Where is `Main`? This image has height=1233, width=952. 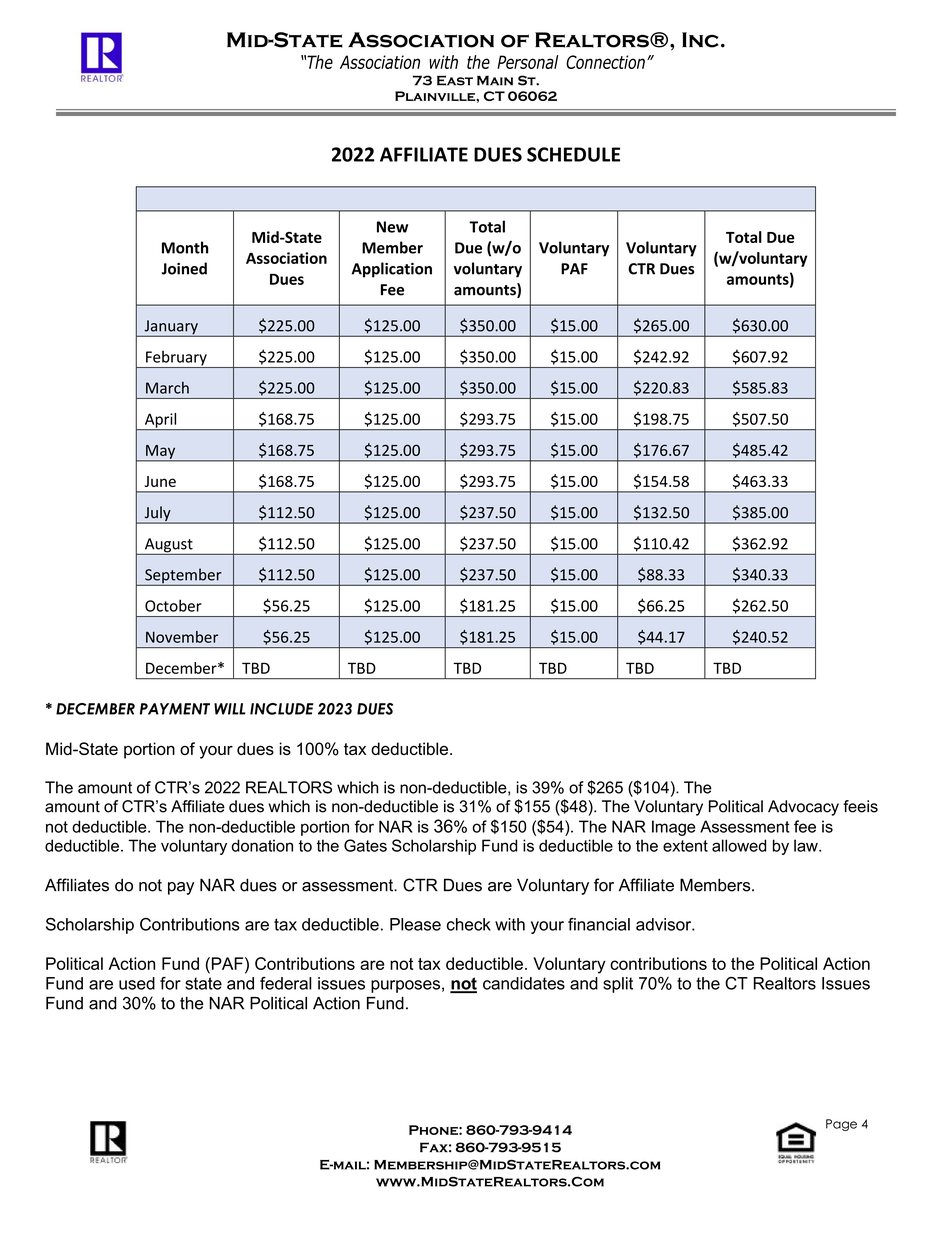 Main is located at coordinates (495, 81).
